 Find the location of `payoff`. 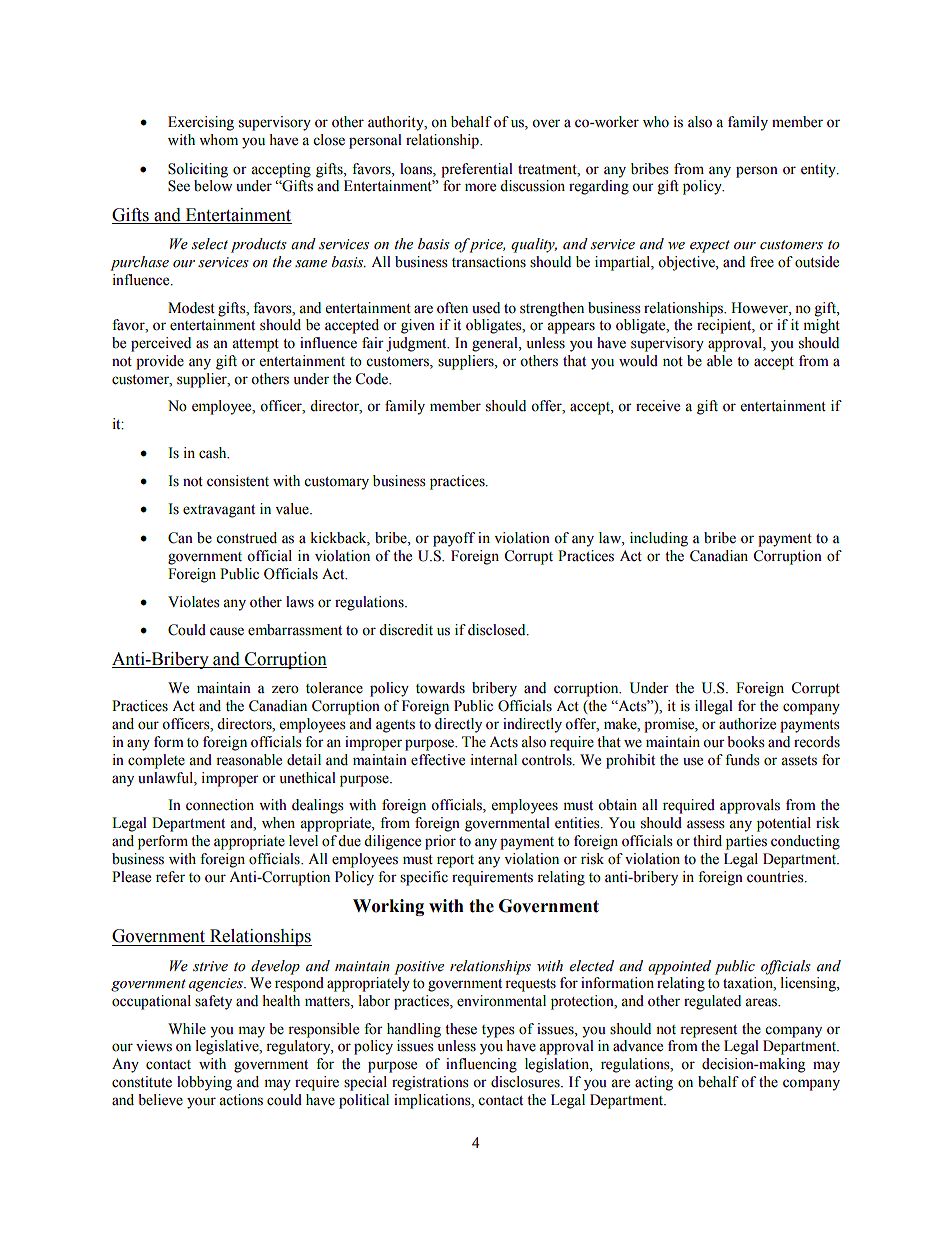

payoff is located at coordinates (454, 539).
